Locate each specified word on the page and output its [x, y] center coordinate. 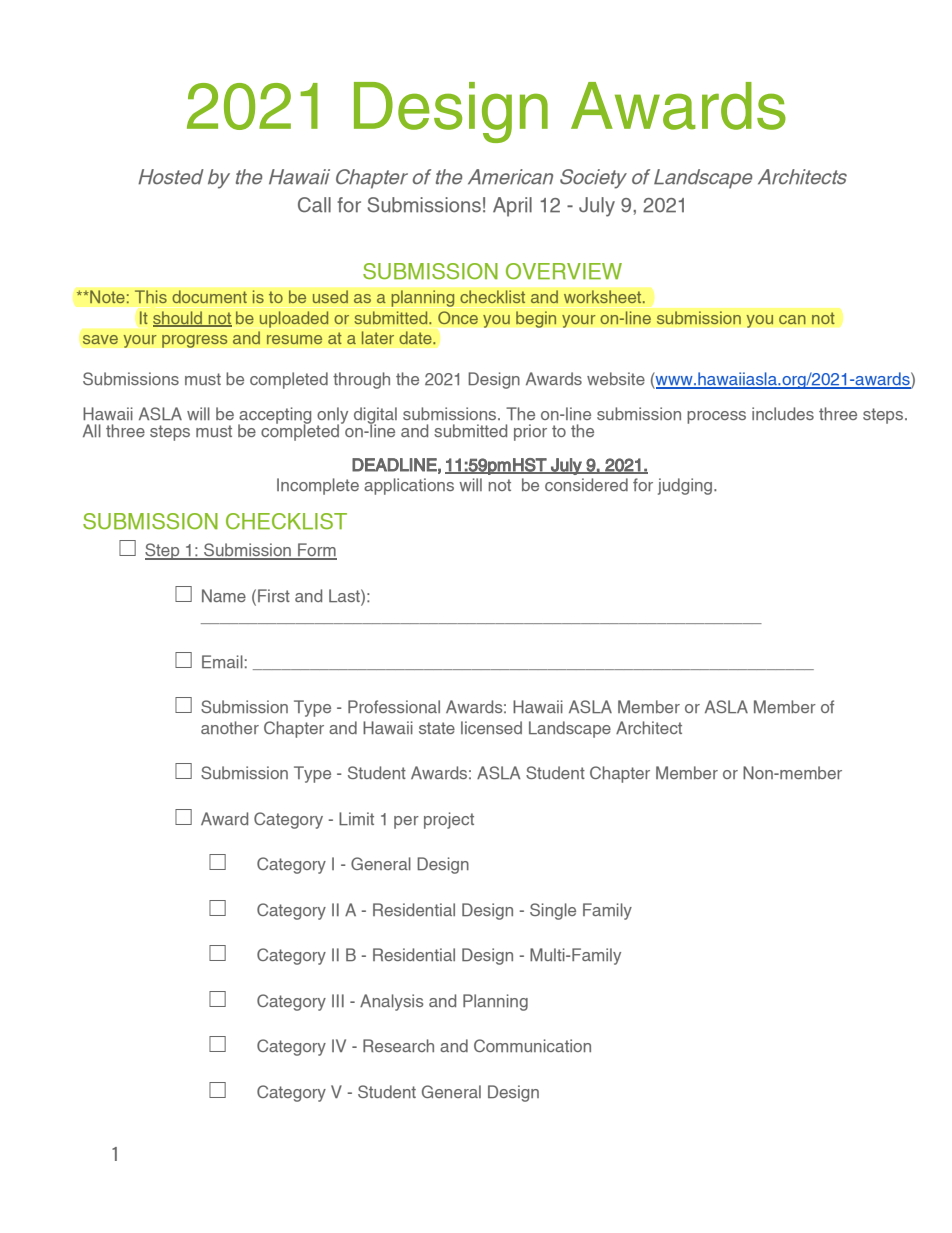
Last [345, 595]
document [209, 297]
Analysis [392, 1002]
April [512, 207]
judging [686, 486]
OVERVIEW [564, 271]
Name [224, 595]
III [338, 1000]
